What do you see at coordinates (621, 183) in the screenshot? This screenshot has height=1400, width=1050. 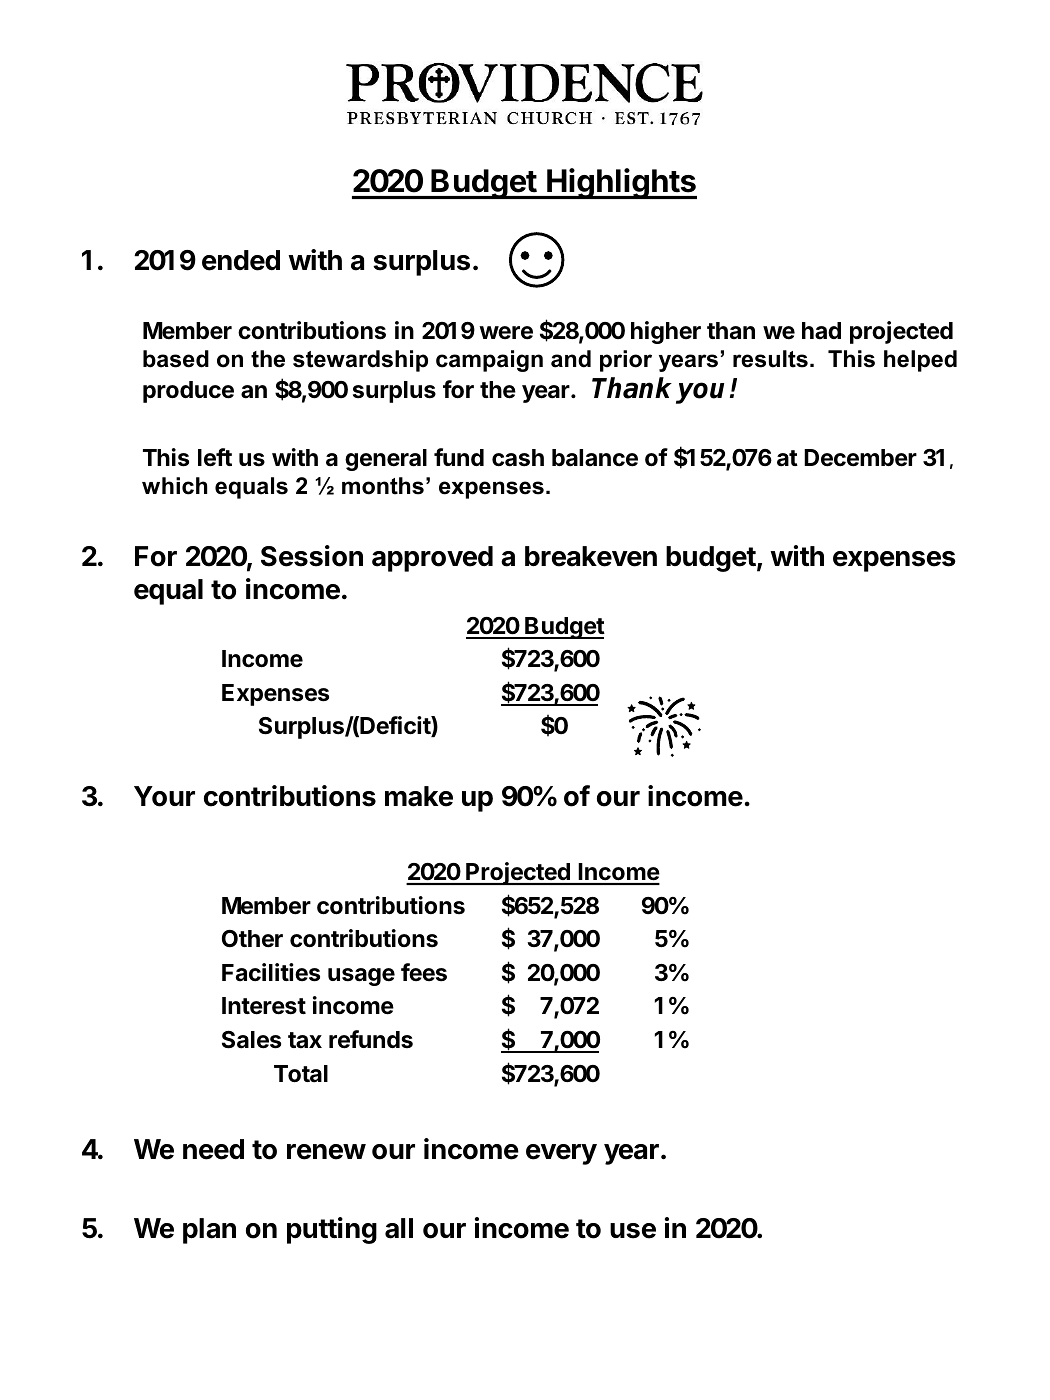 I see `Highlights` at bounding box center [621, 183].
